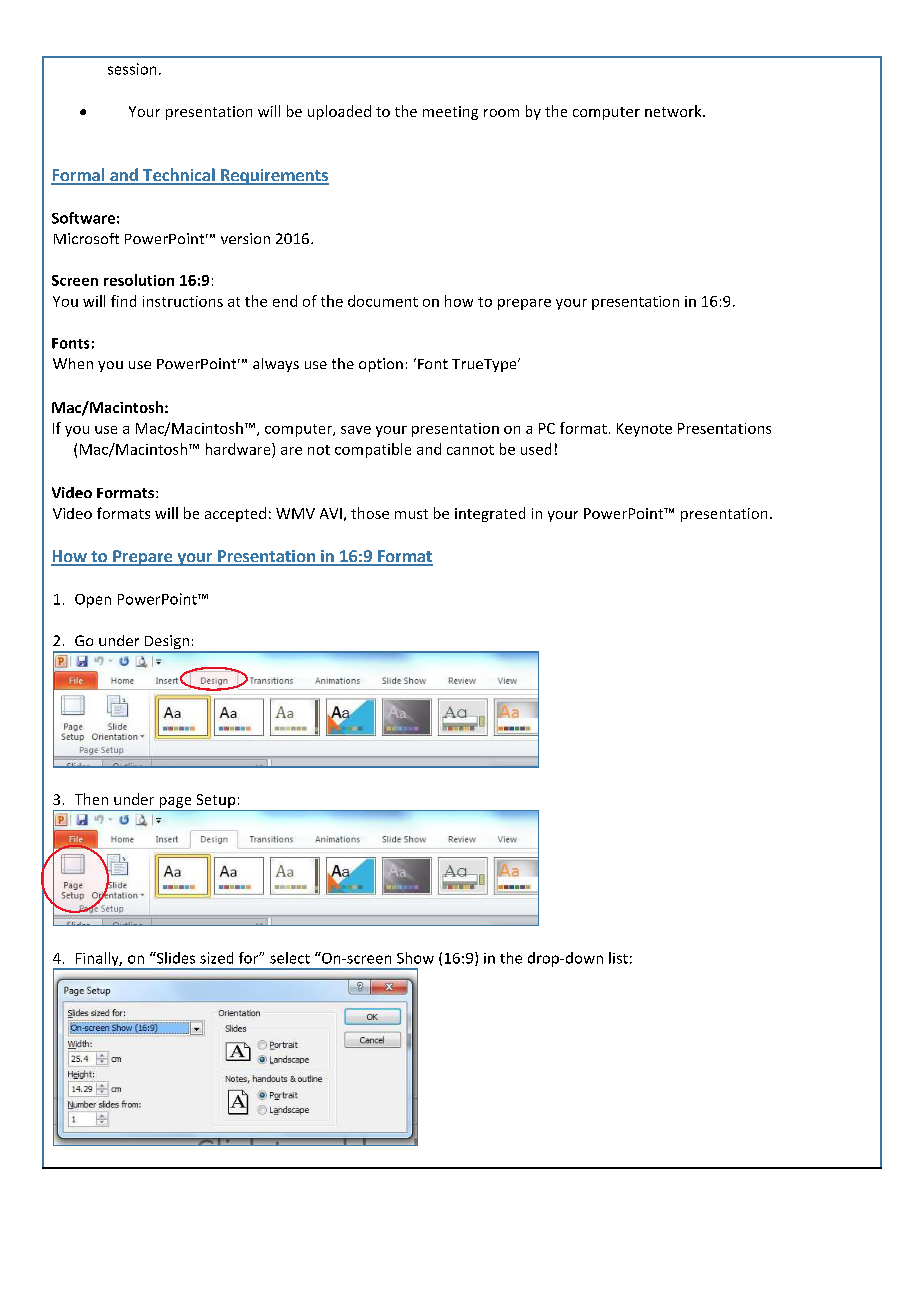  Describe the element at coordinates (132, 69) in the screenshot. I see `session` at that location.
